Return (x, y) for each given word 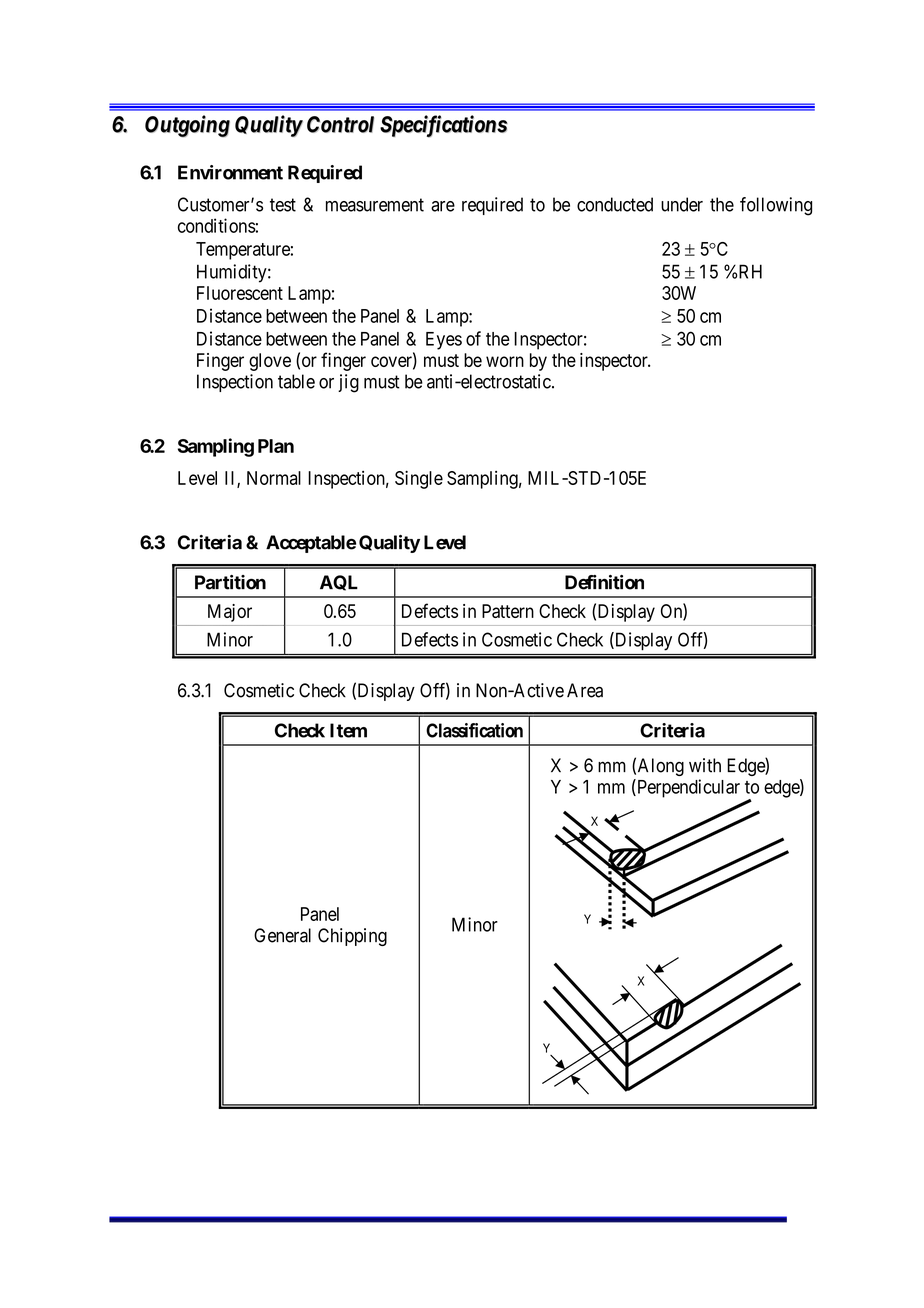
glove (270, 362)
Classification (474, 730)
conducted (615, 204)
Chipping (352, 937)
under (682, 204)
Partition (230, 582)
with (705, 765)
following (776, 206)
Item (348, 730)
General (282, 935)
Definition (604, 582)
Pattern (508, 611)
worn (505, 361)
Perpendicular (687, 788)
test (283, 205)
